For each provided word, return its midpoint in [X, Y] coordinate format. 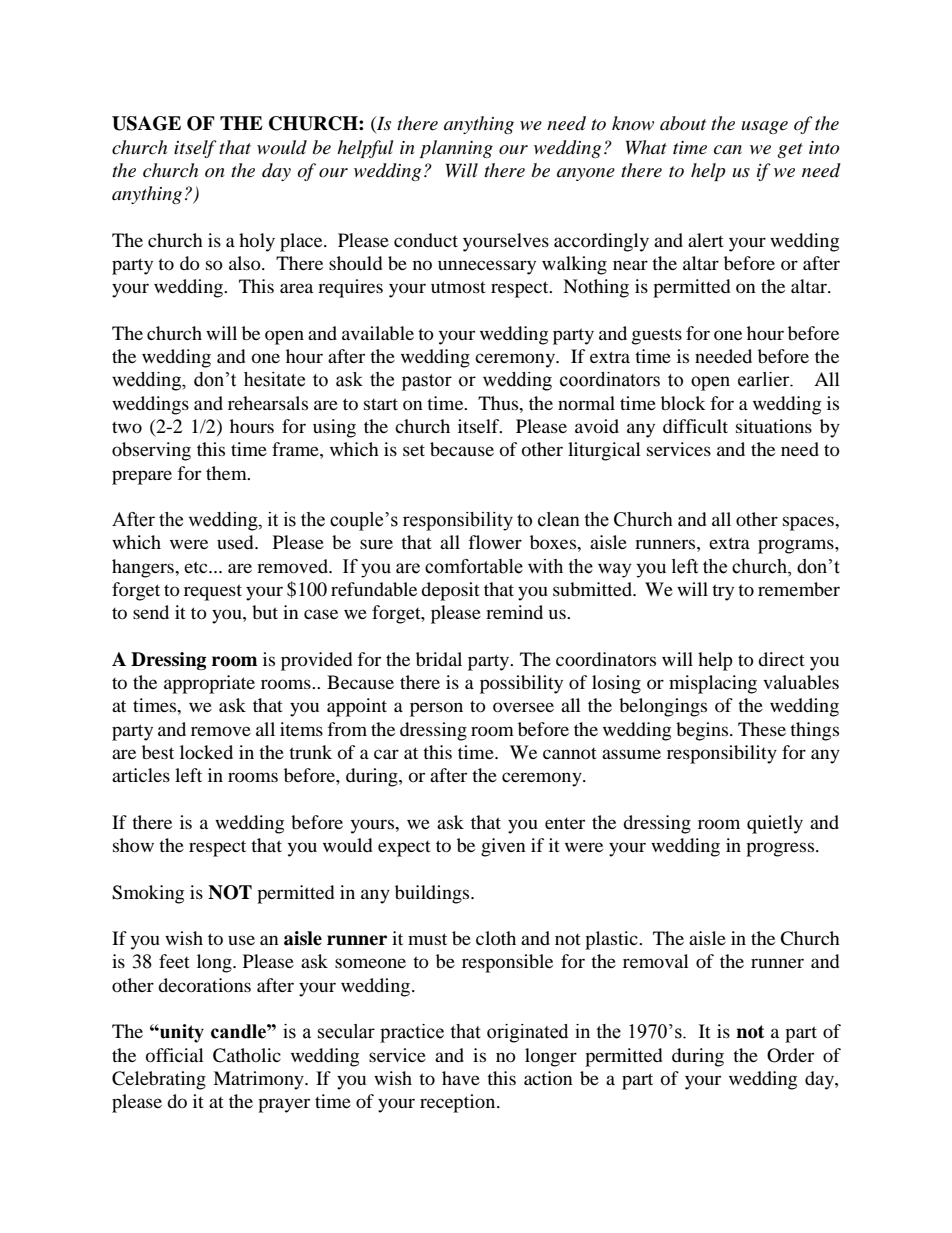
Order [790, 1055]
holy [257, 242]
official [175, 1055]
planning [456, 149]
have [461, 1078]
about [683, 123]
